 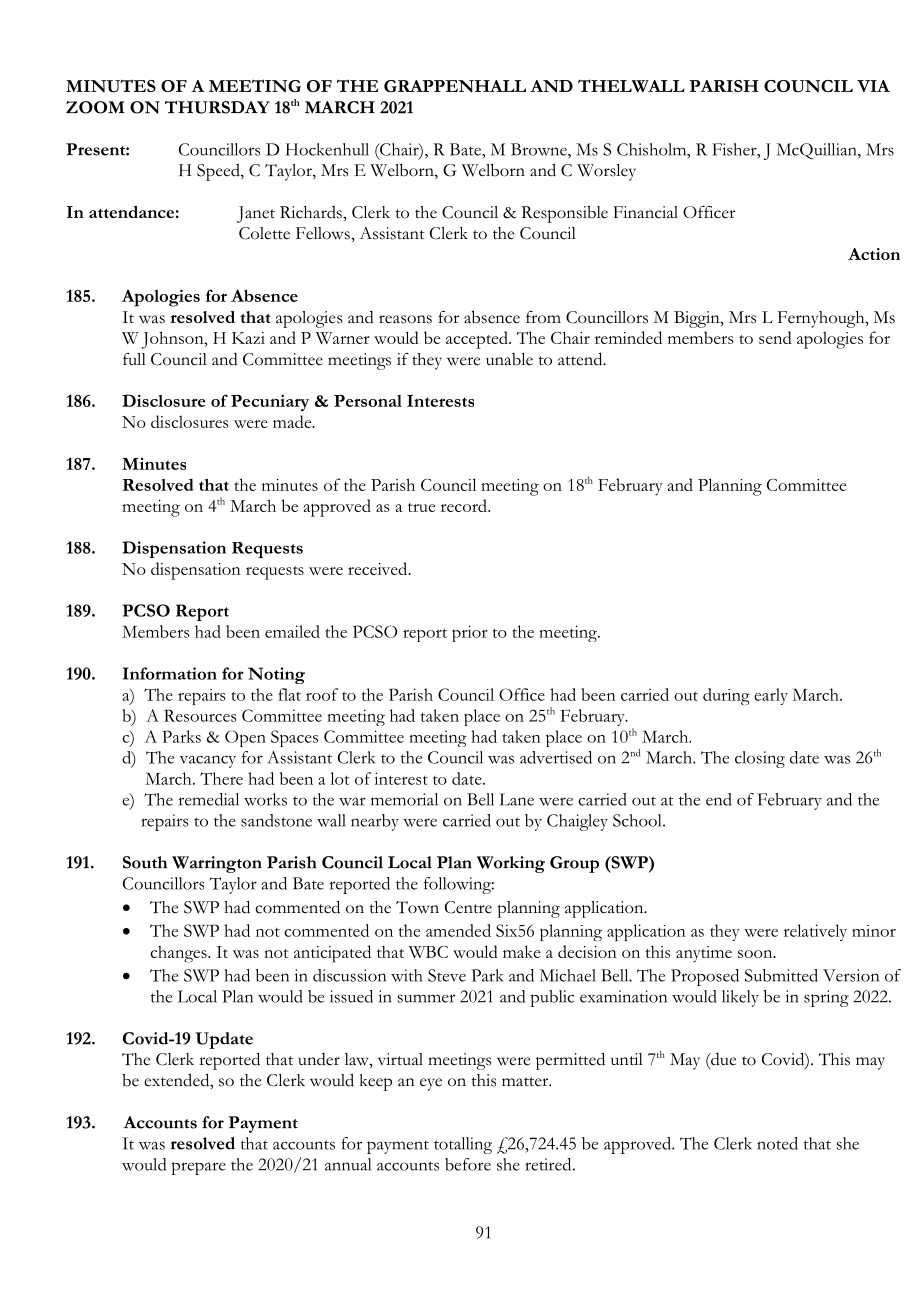 What do you see at coordinates (463, 1145) in the screenshot?
I see `totalling` at bounding box center [463, 1145].
